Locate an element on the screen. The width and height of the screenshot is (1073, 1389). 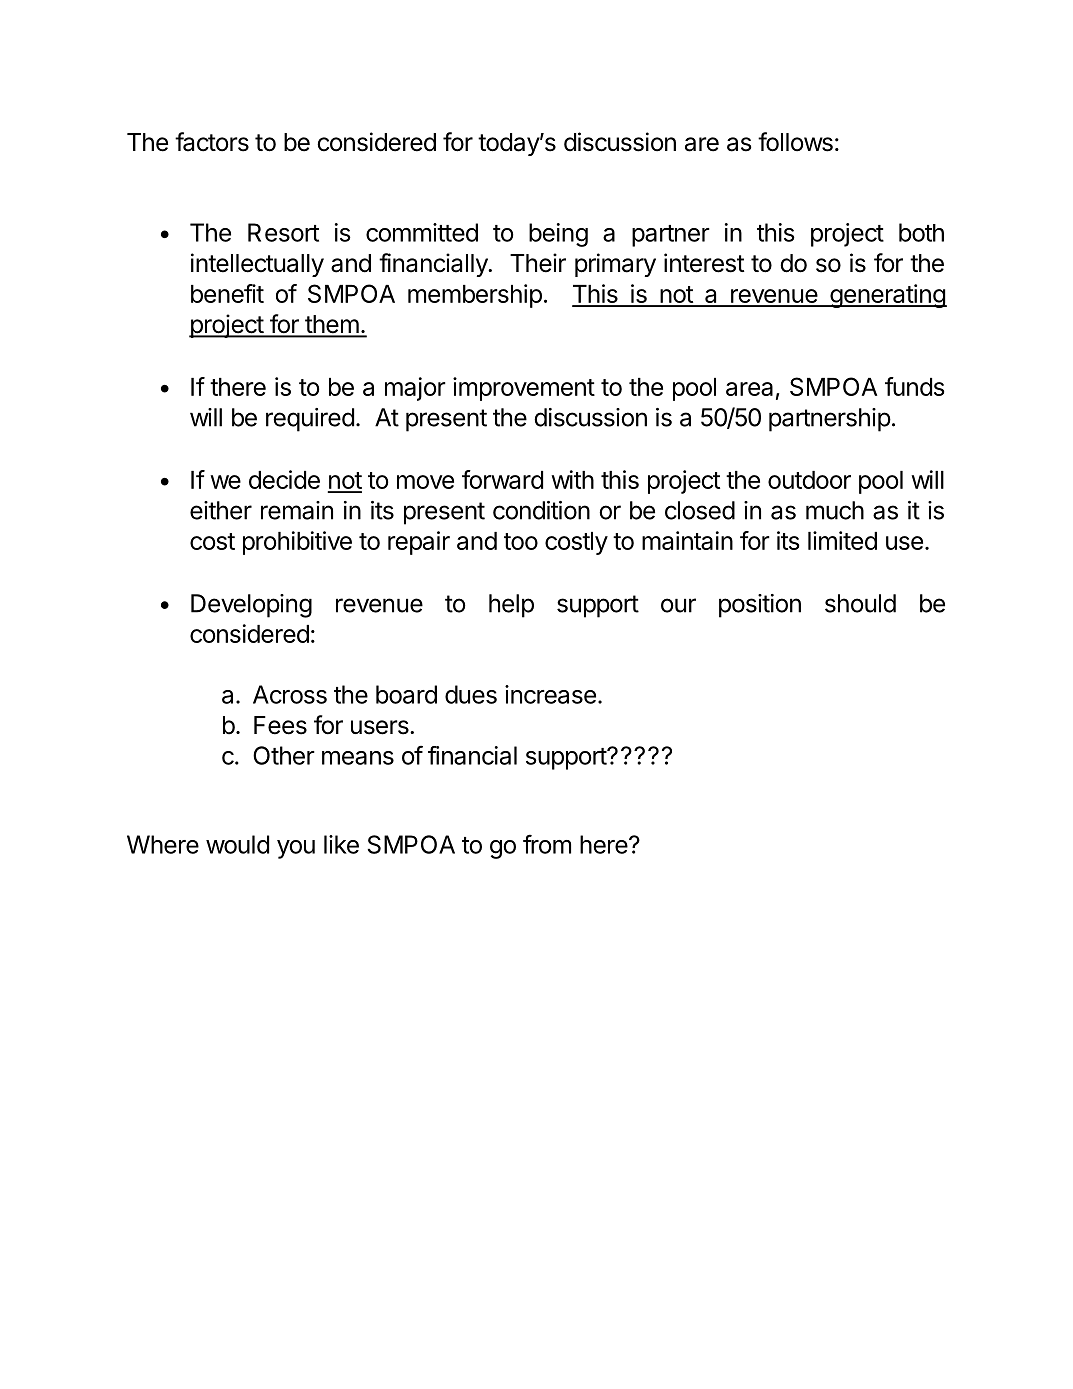
them is located at coordinates (331, 325).
